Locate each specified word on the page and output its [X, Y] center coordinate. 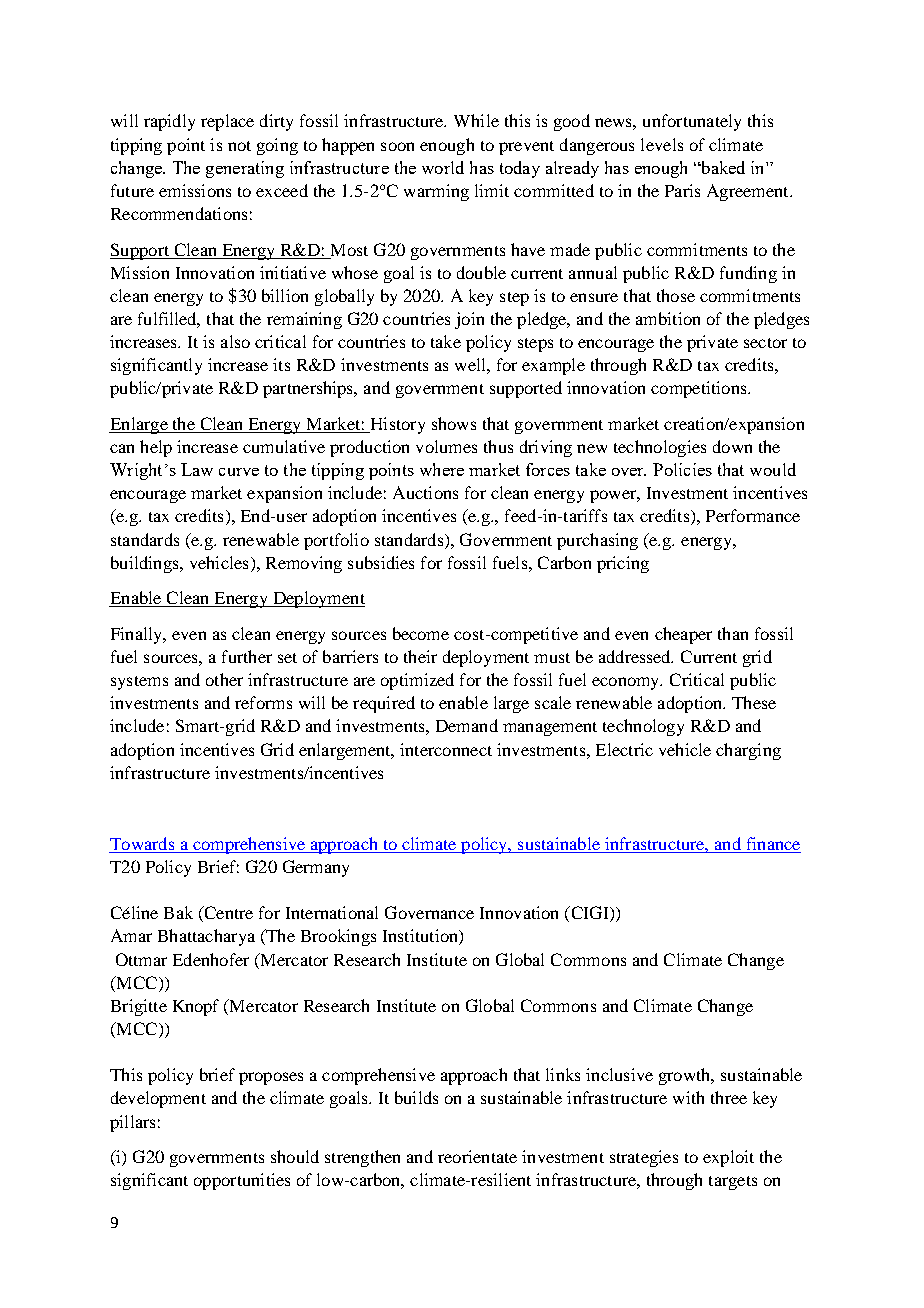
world [443, 167]
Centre [227, 914]
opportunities [242, 1181]
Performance [753, 515]
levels [662, 144]
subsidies [381, 562]
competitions [700, 389]
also [235, 341]
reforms [263, 702]
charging [748, 751]
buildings [146, 564]
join [469, 320]
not [239, 146]
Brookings [338, 937]
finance [773, 843]
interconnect [446, 749]
